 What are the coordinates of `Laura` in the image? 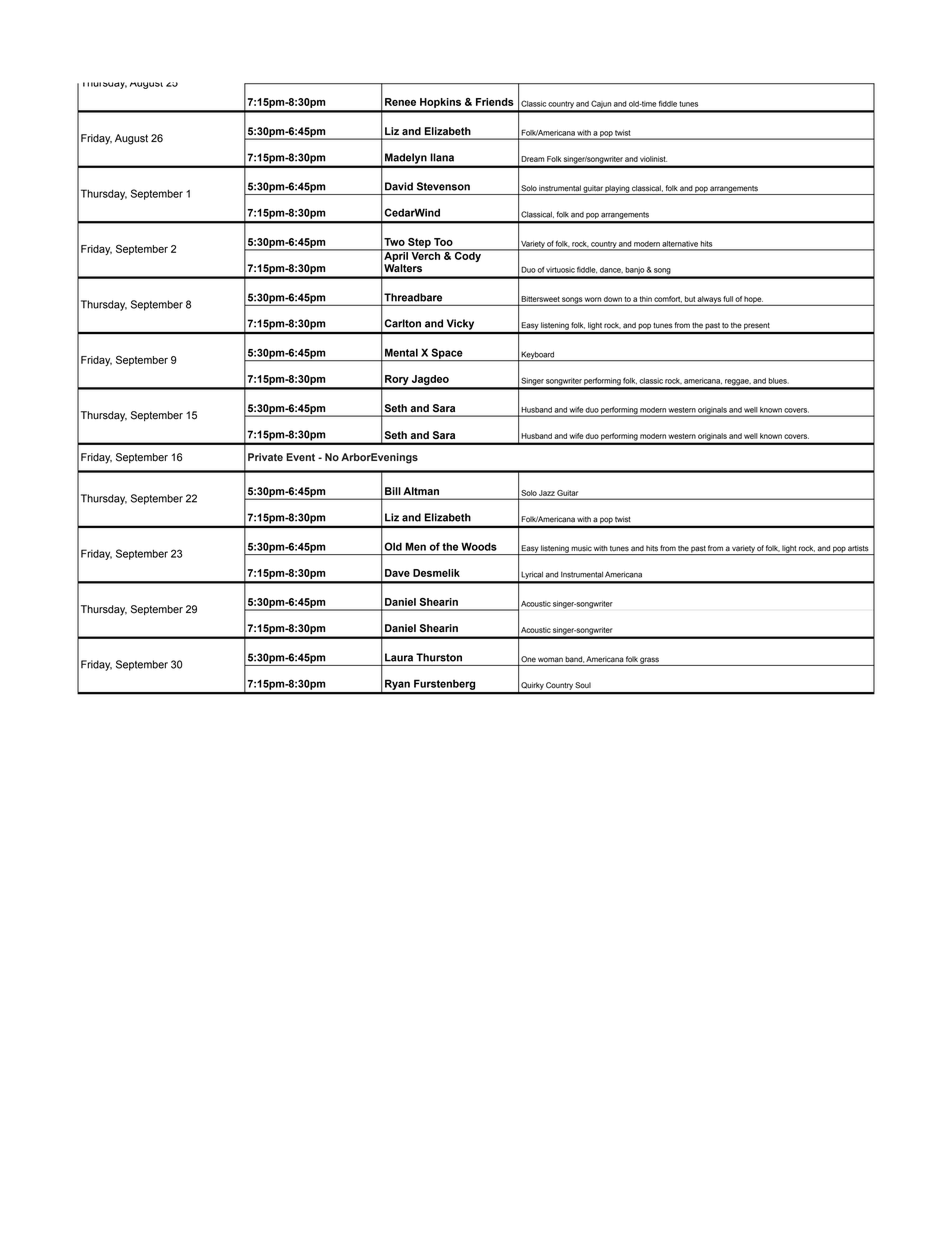 It's located at (399, 657).
